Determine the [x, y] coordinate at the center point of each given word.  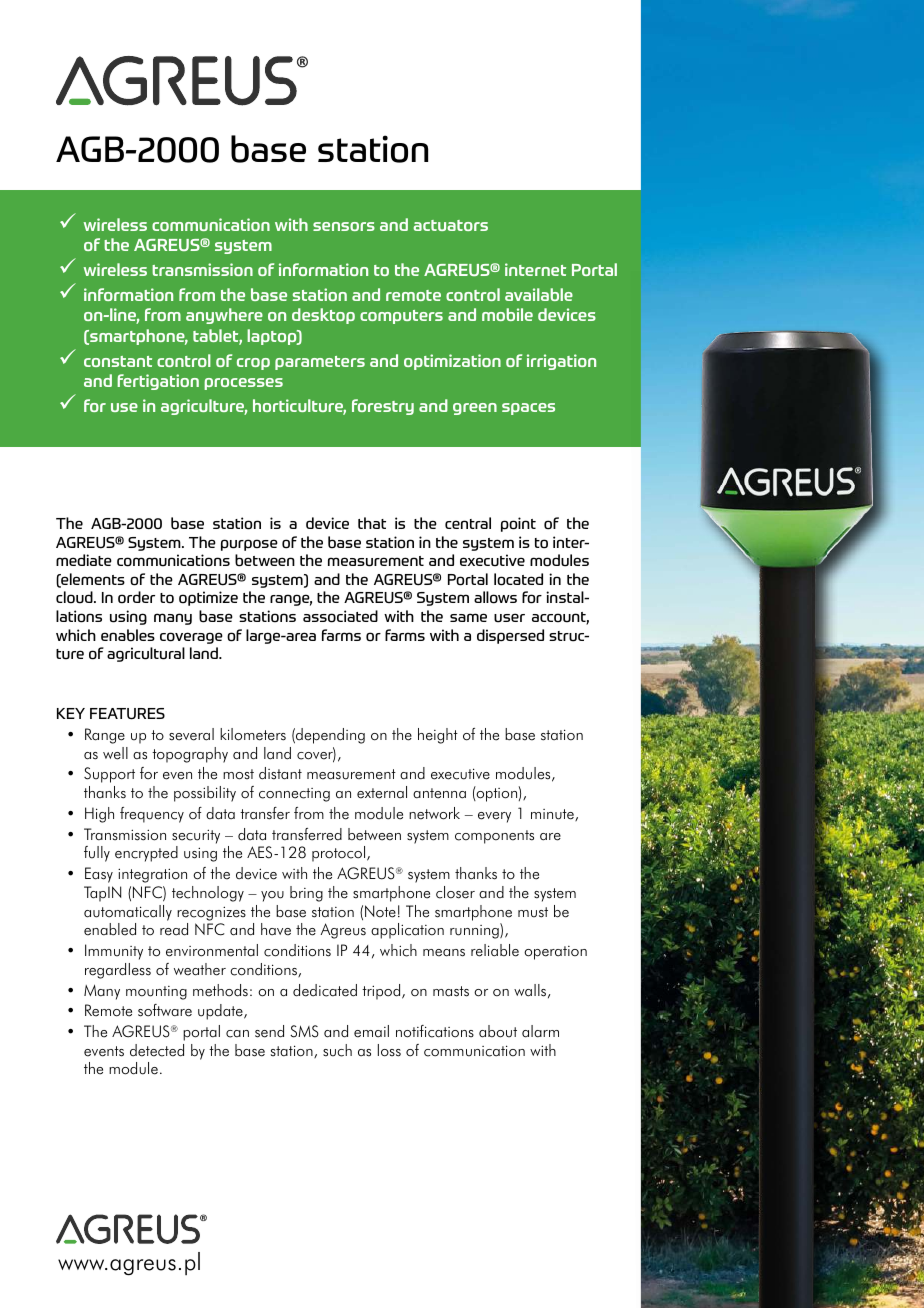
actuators [450, 225]
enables [128, 635]
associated [340, 616]
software [165, 1010]
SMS [304, 1031]
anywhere [224, 316]
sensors [344, 226]
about [498, 1031]
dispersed [510, 636]
